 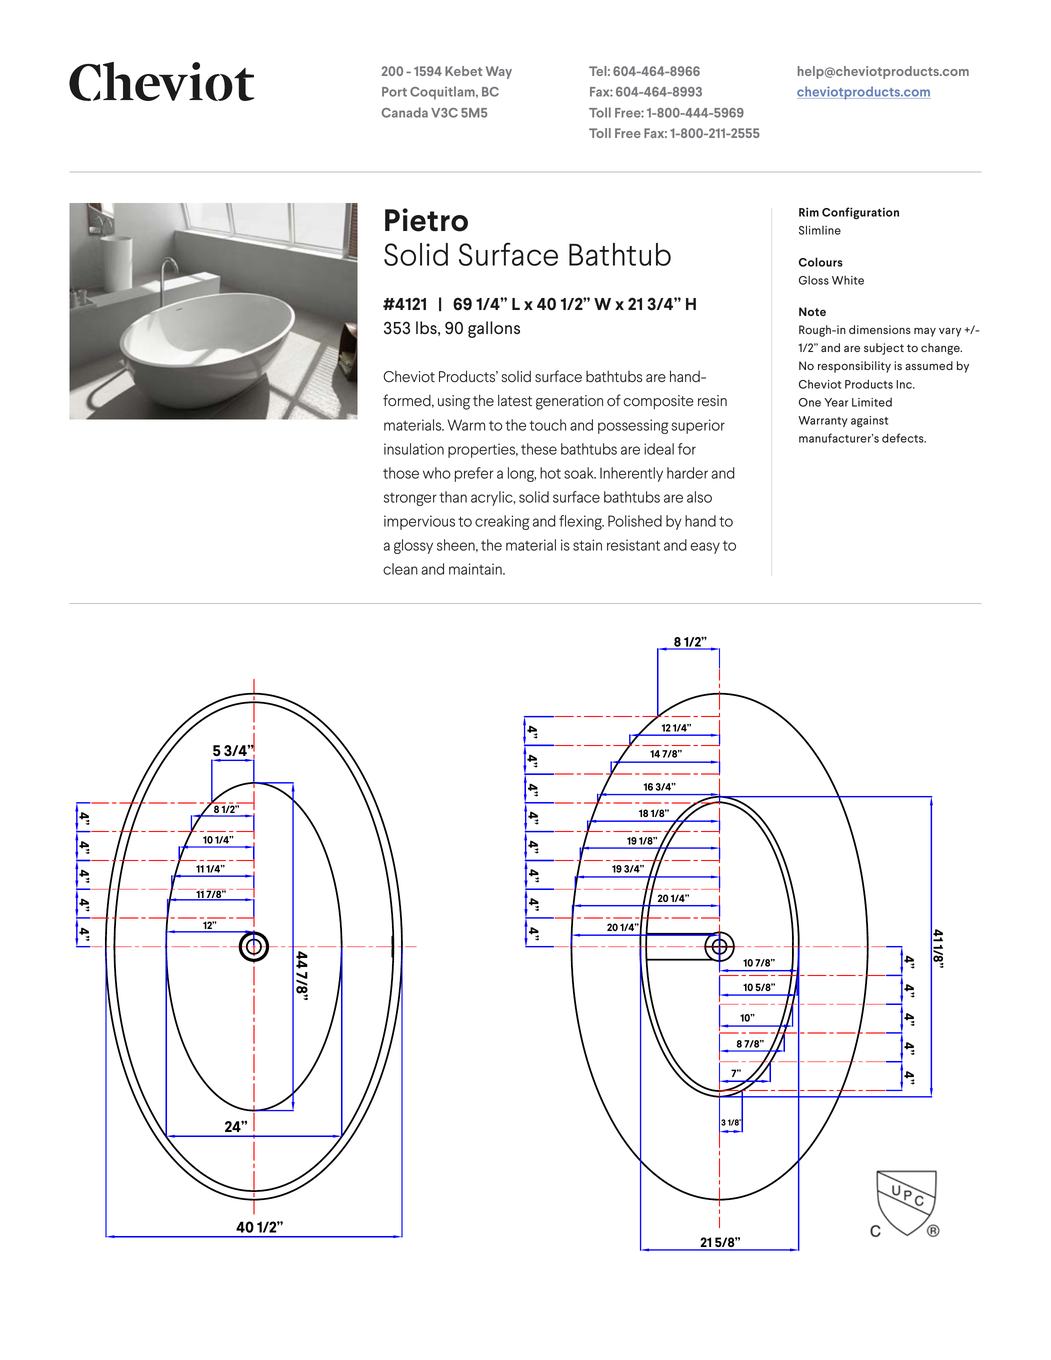 I want to click on ideal, so click(x=659, y=449).
